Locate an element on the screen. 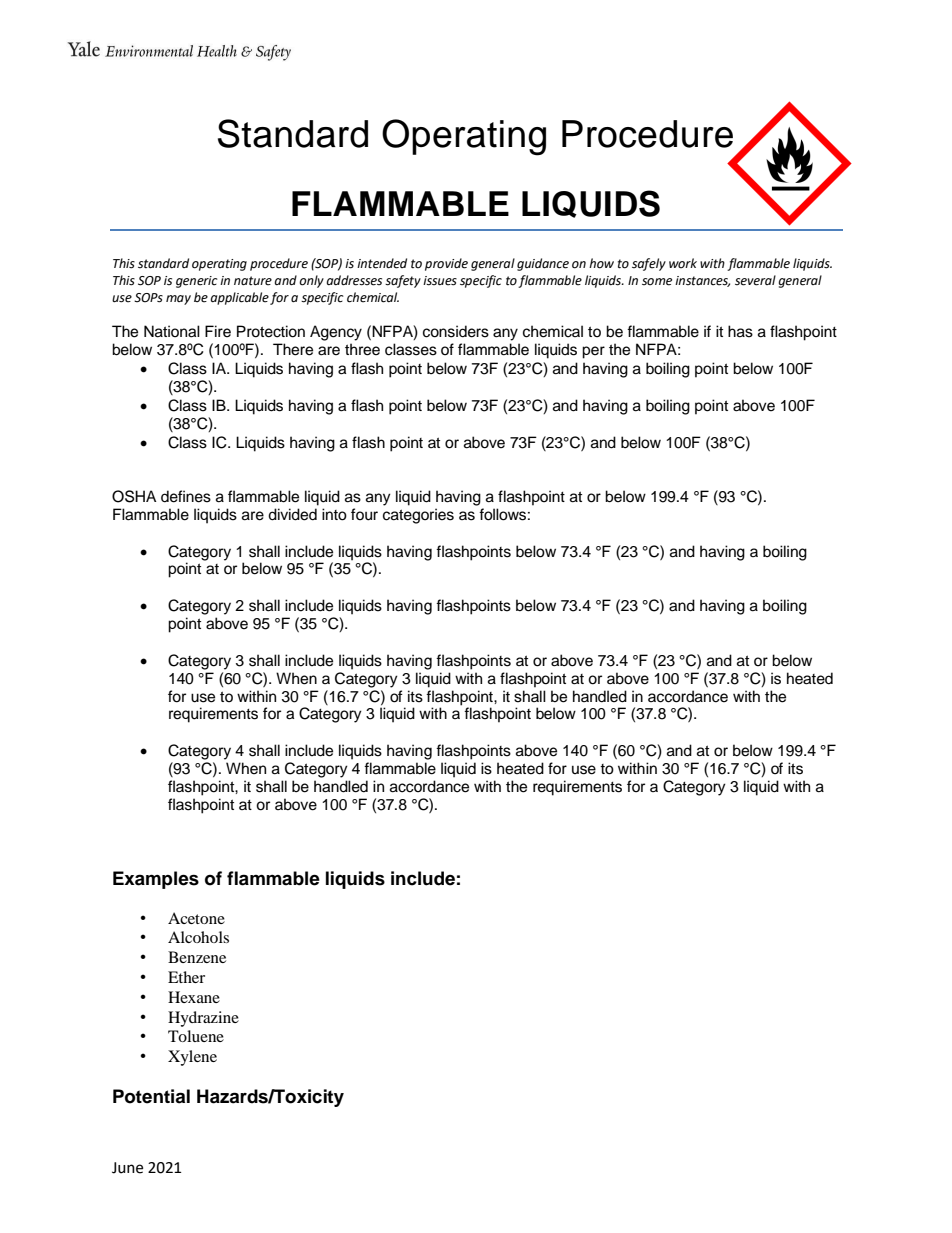 The width and height of the screenshot is (952, 1233). instances is located at coordinates (702, 281).
